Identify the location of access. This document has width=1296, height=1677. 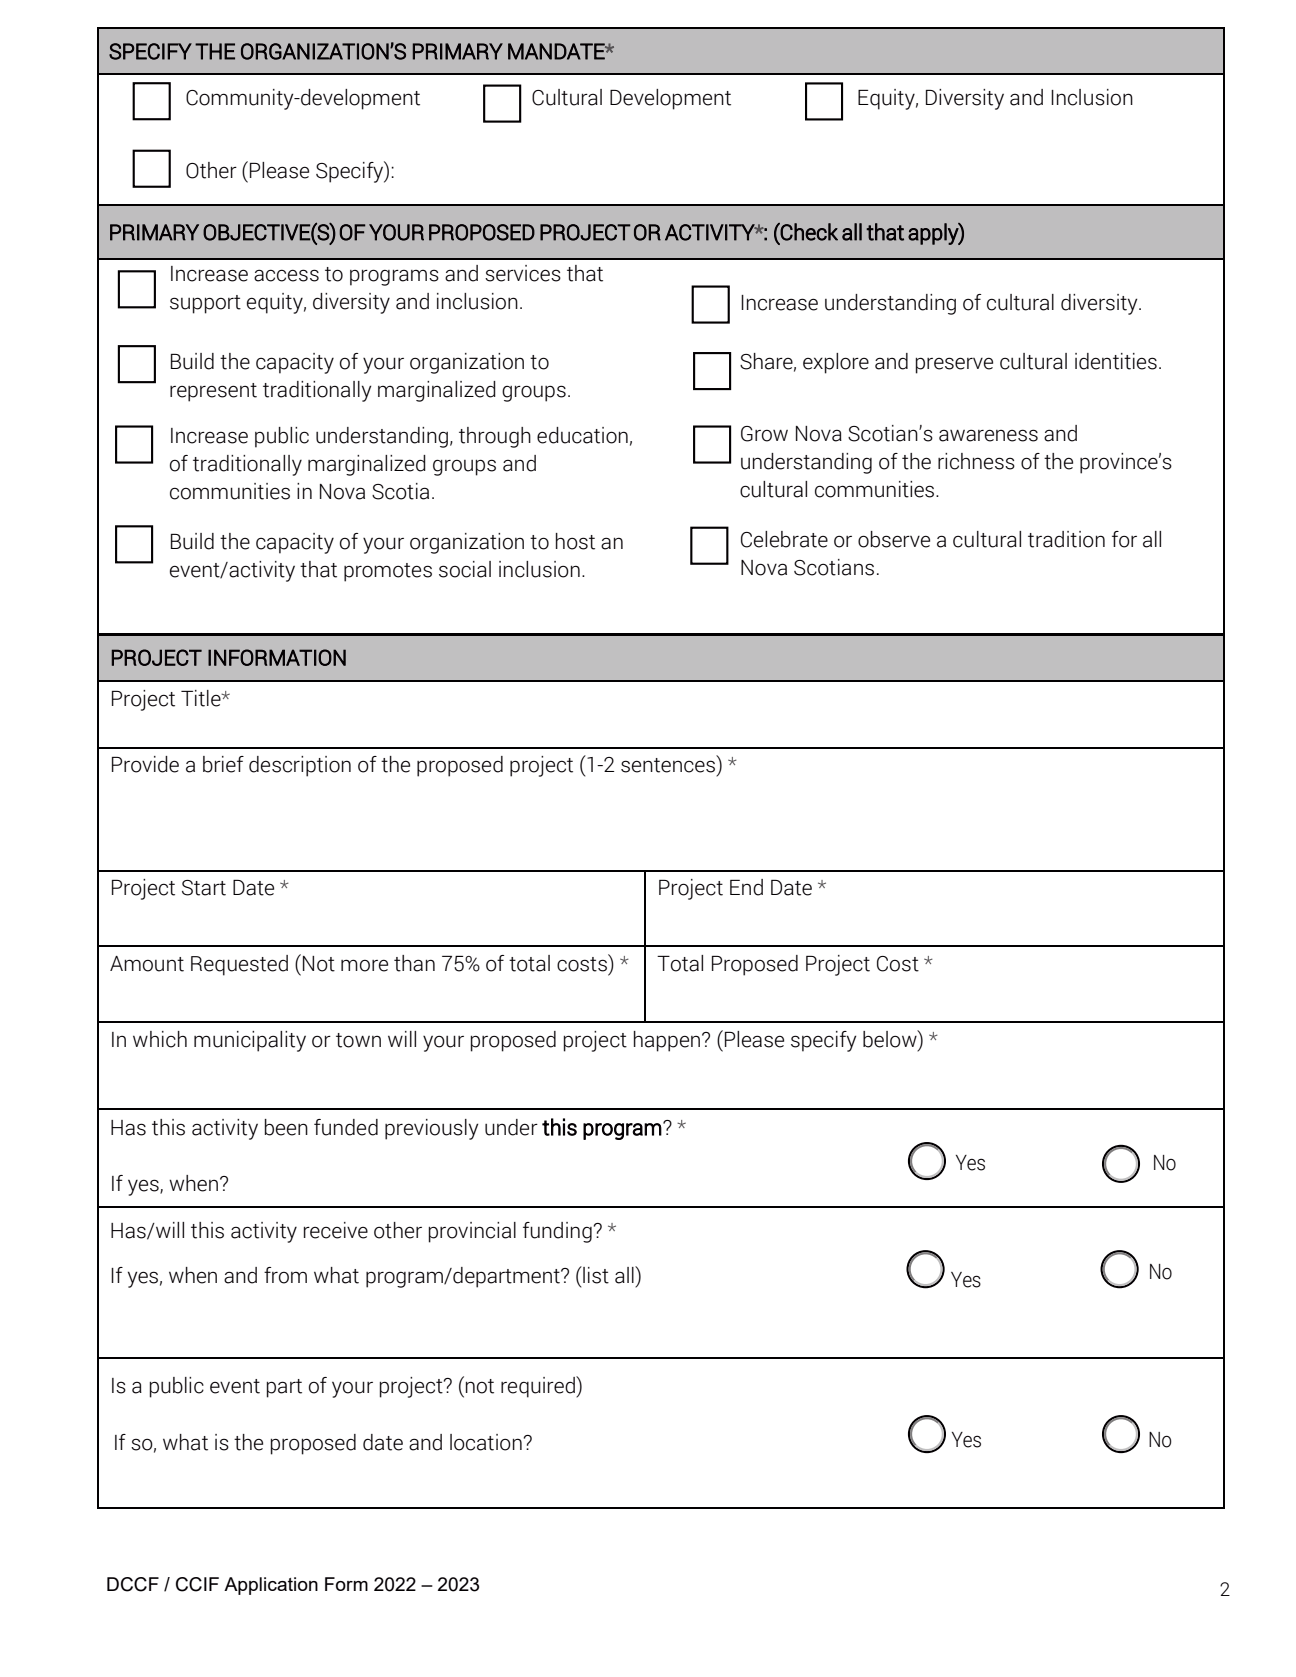
(286, 275).
